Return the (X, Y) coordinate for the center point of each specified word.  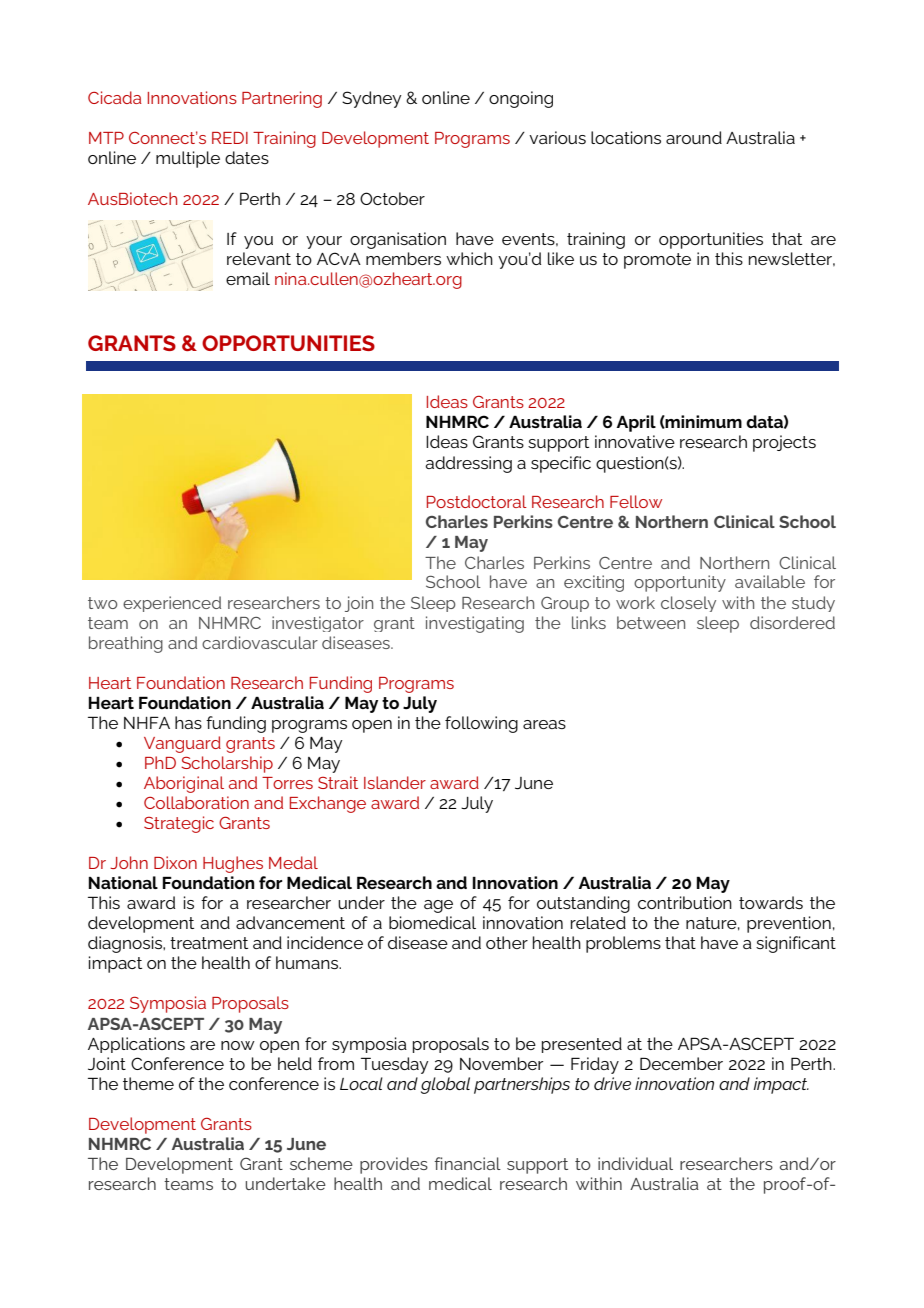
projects (784, 443)
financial (467, 1163)
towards (771, 902)
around (694, 137)
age (438, 906)
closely (688, 604)
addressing (468, 464)
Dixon (175, 862)
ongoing (521, 99)
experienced (172, 604)
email (248, 278)
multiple (188, 159)
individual (635, 1163)
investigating (475, 624)
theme (148, 1083)
